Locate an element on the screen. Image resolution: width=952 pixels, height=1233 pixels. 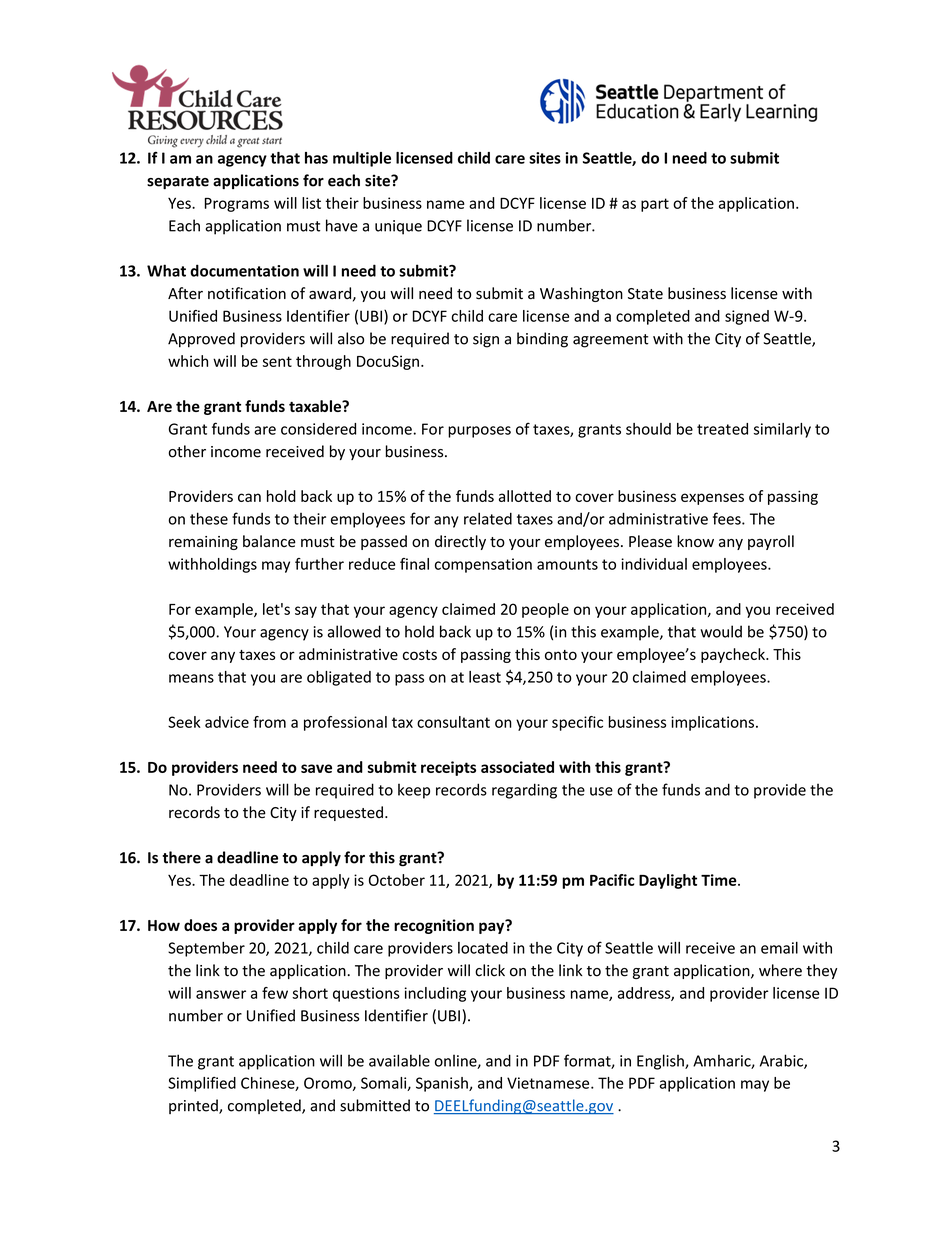
treated is located at coordinates (722, 429).
